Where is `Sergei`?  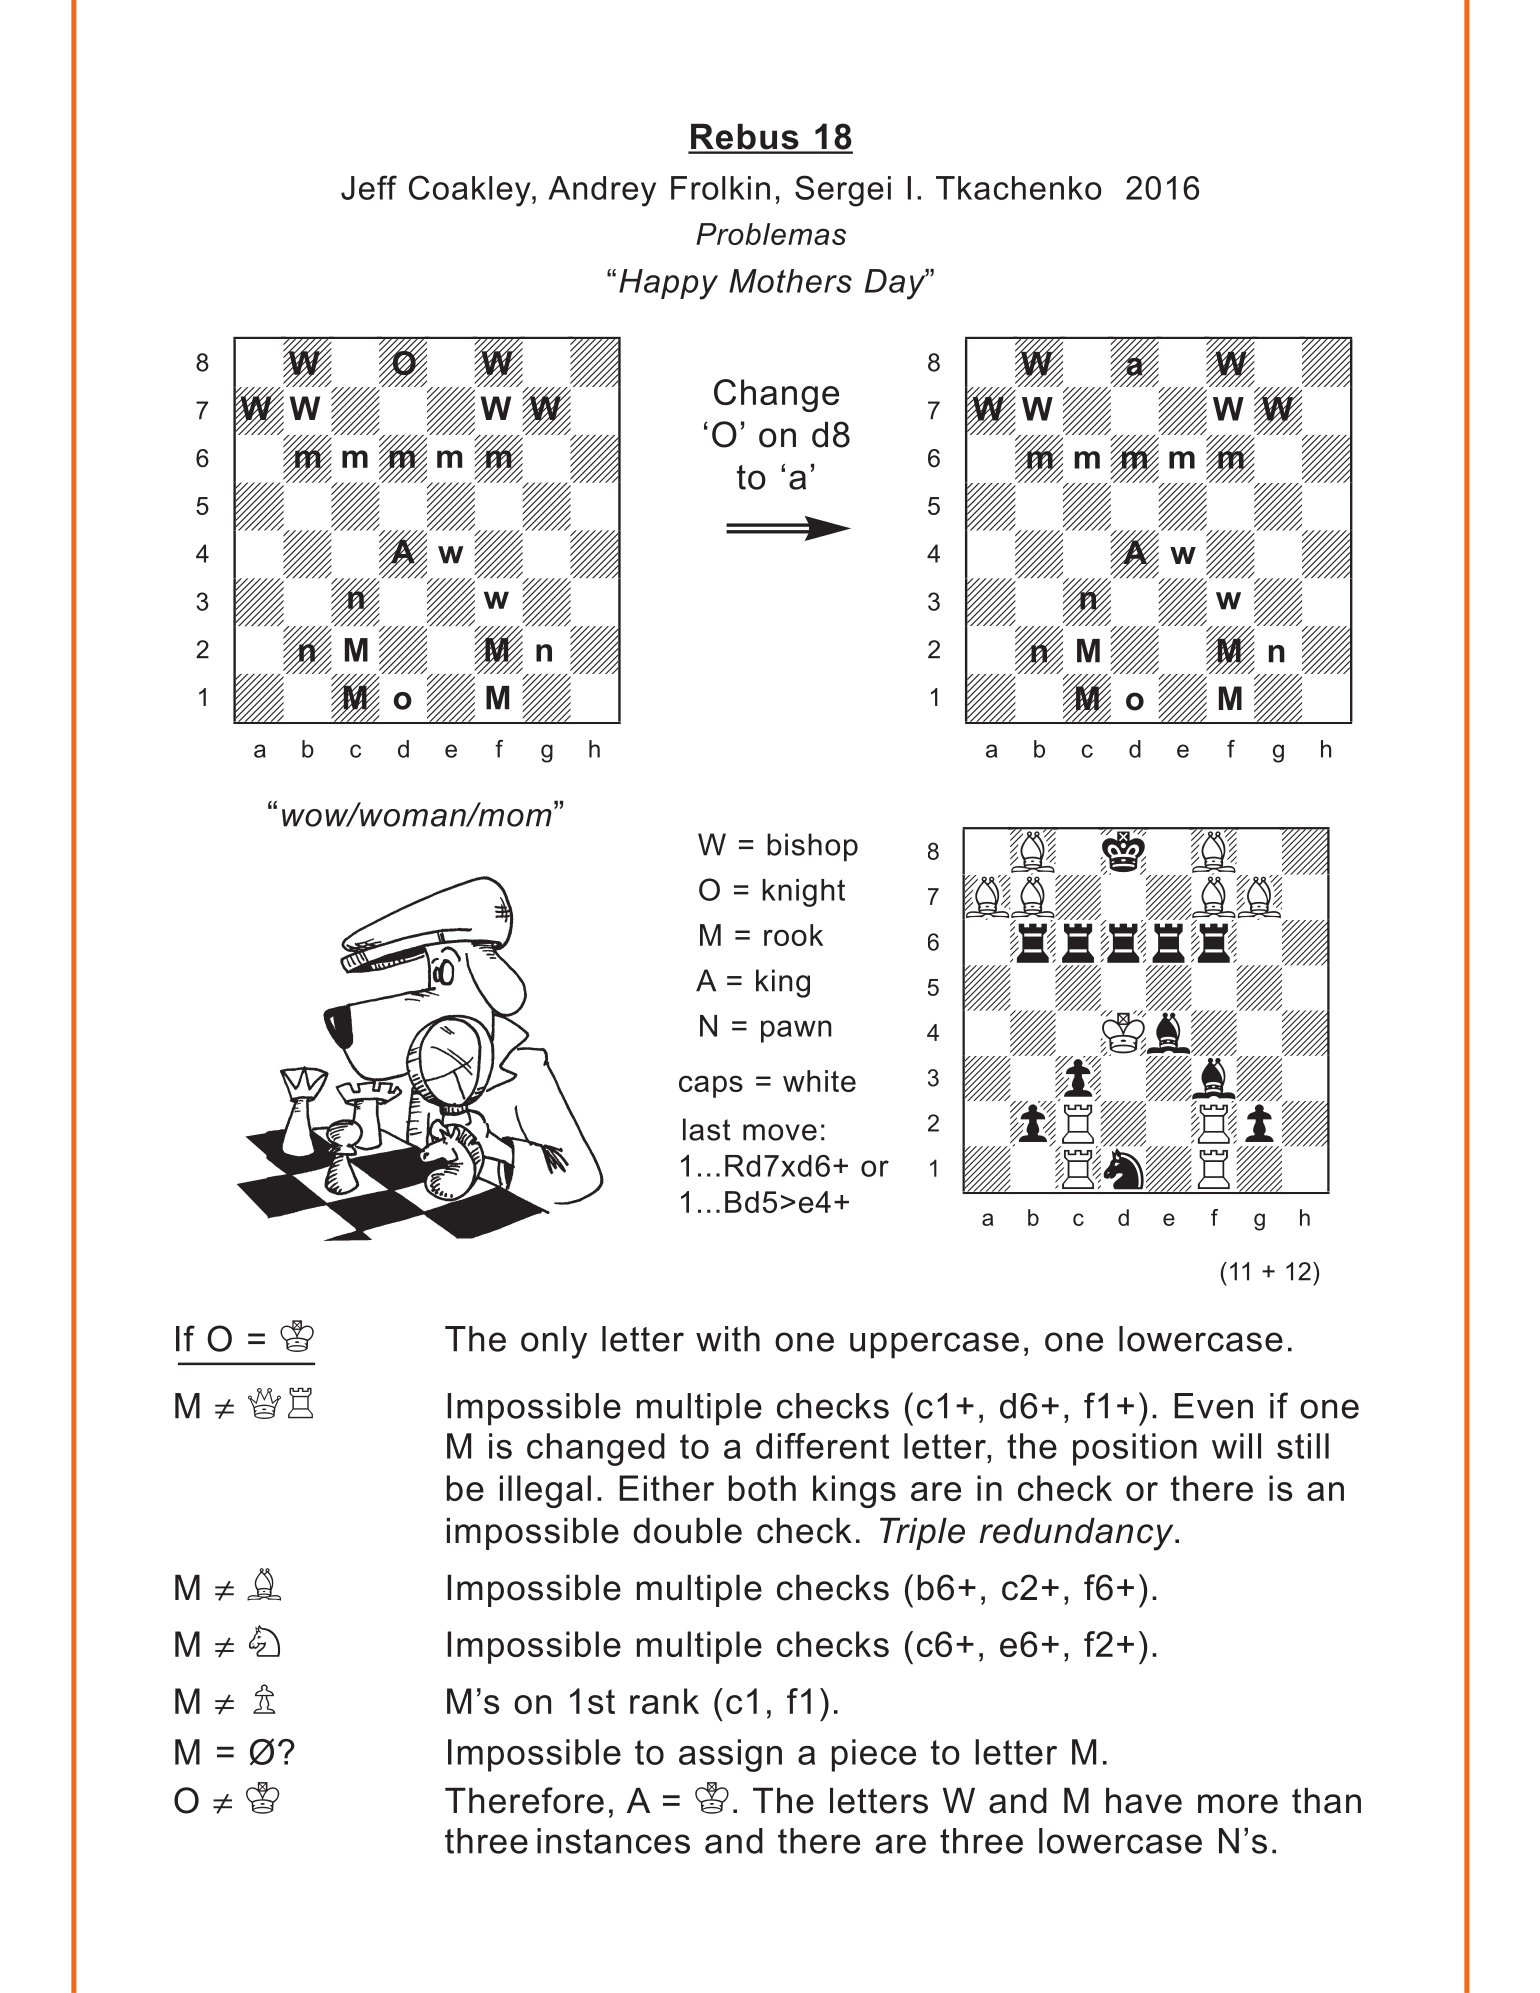 Sergei is located at coordinates (843, 191).
